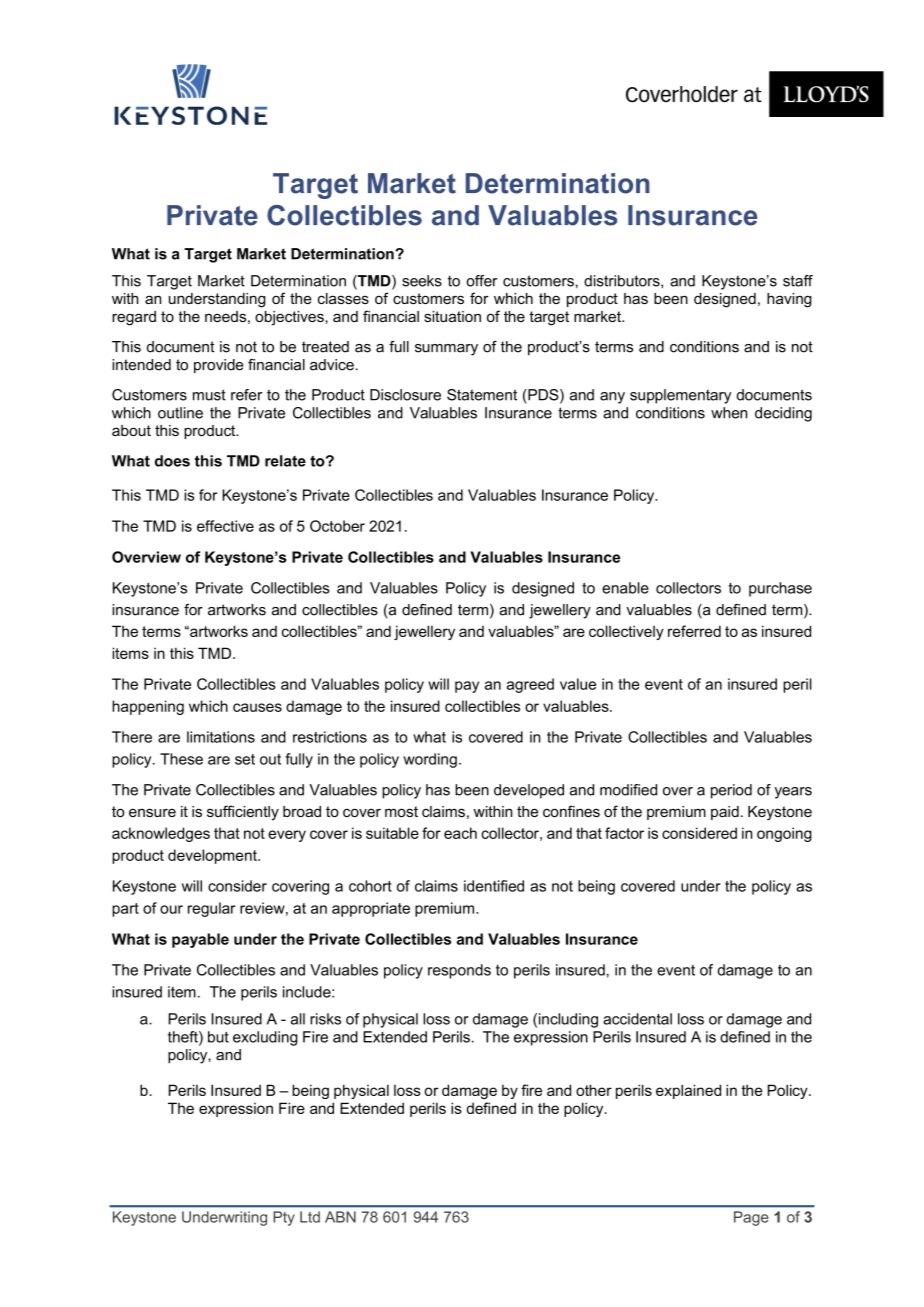 The width and height of the page is (924, 1307). What do you see at coordinates (789, 300) in the page?
I see `having` at bounding box center [789, 300].
